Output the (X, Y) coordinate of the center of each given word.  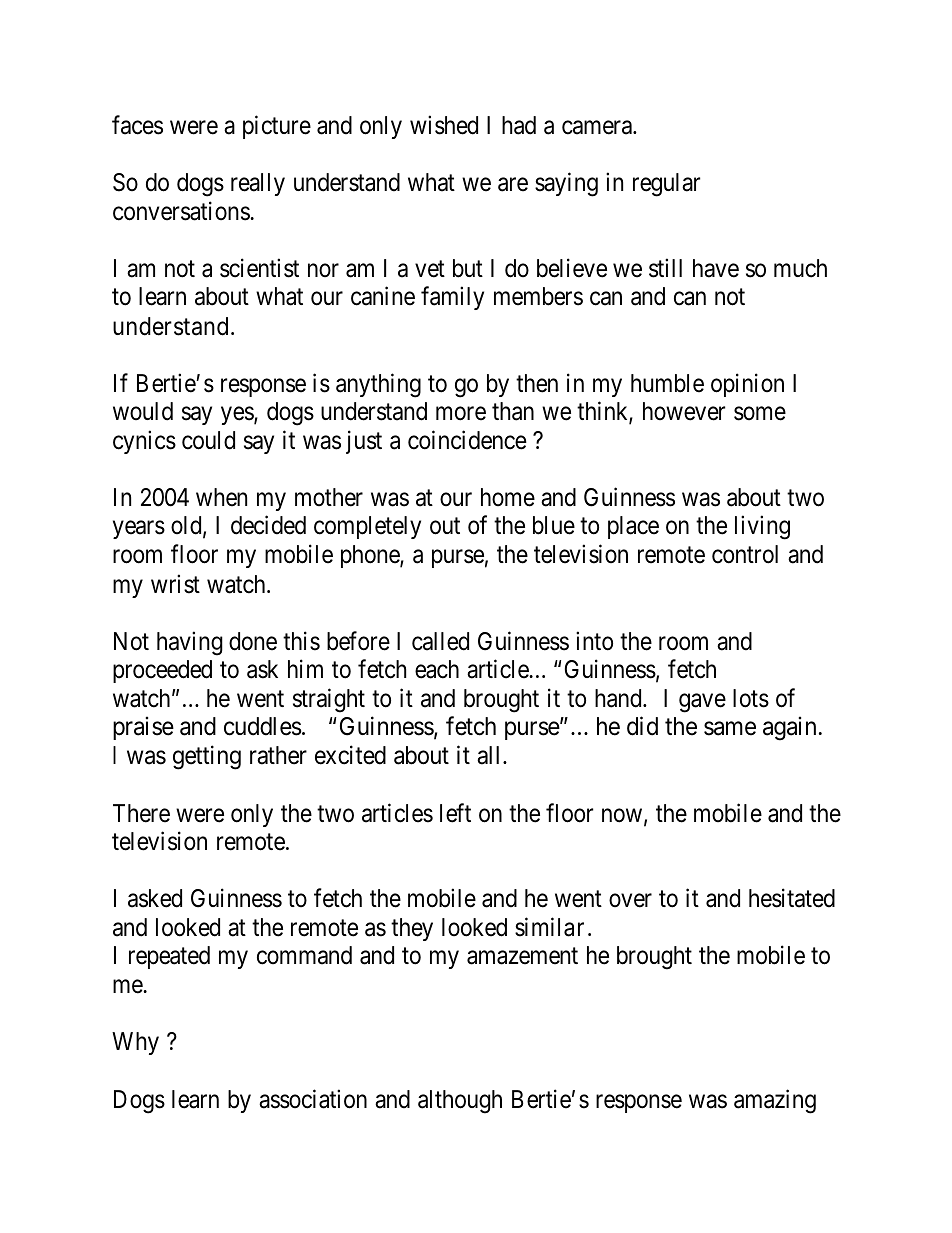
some (760, 414)
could (208, 440)
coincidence (467, 440)
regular (666, 185)
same (730, 729)
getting (207, 758)
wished (444, 125)
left (455, 813)
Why (135, 1043)
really (258, 184)
